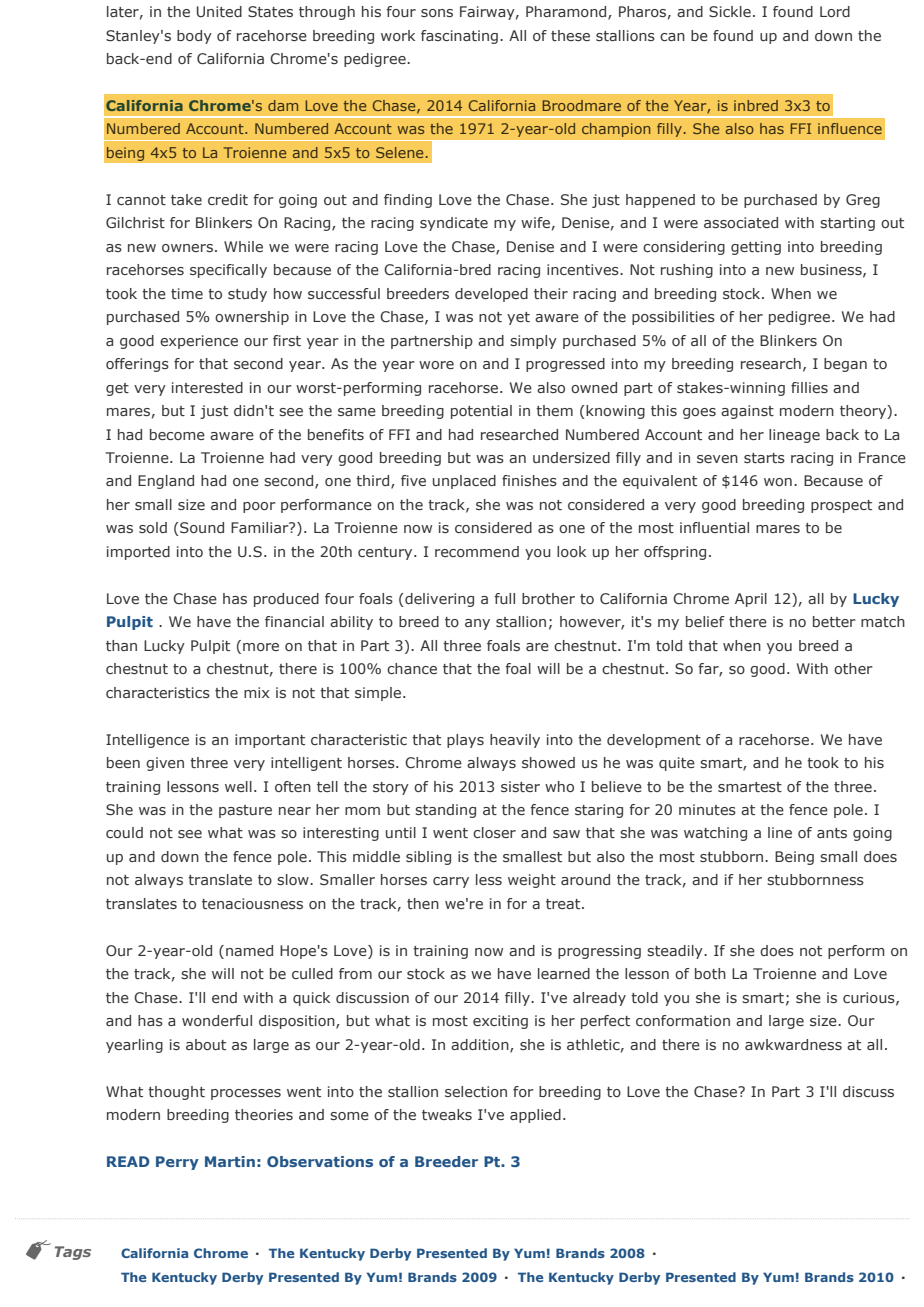 Image resolution: width=924 pixels, height=1307 pixels. I want to click on Lord, so click(835, 11).
